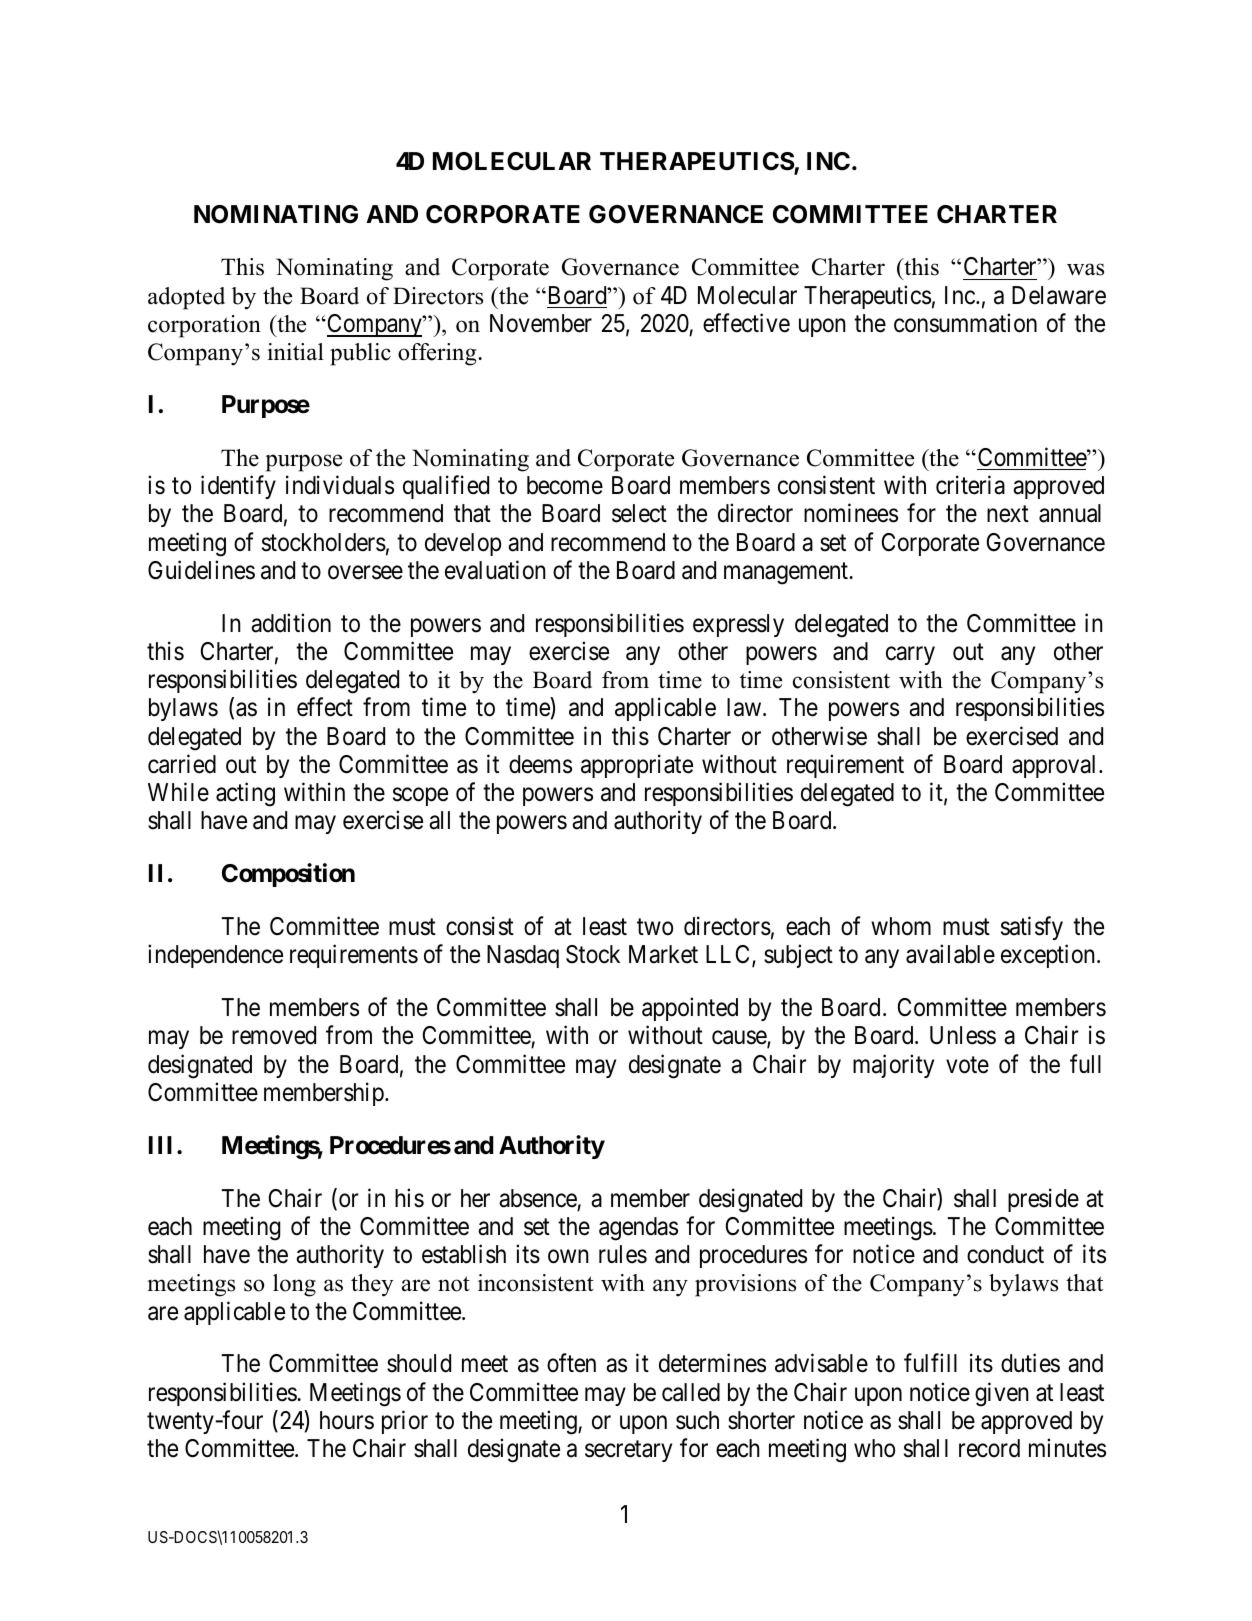 Image resolution: width=1252 pixels, height=1621 pixels. What do you see at coordinates (628, 1451) in the page?
I see `secretary` at bounding box center [628, 1451].
